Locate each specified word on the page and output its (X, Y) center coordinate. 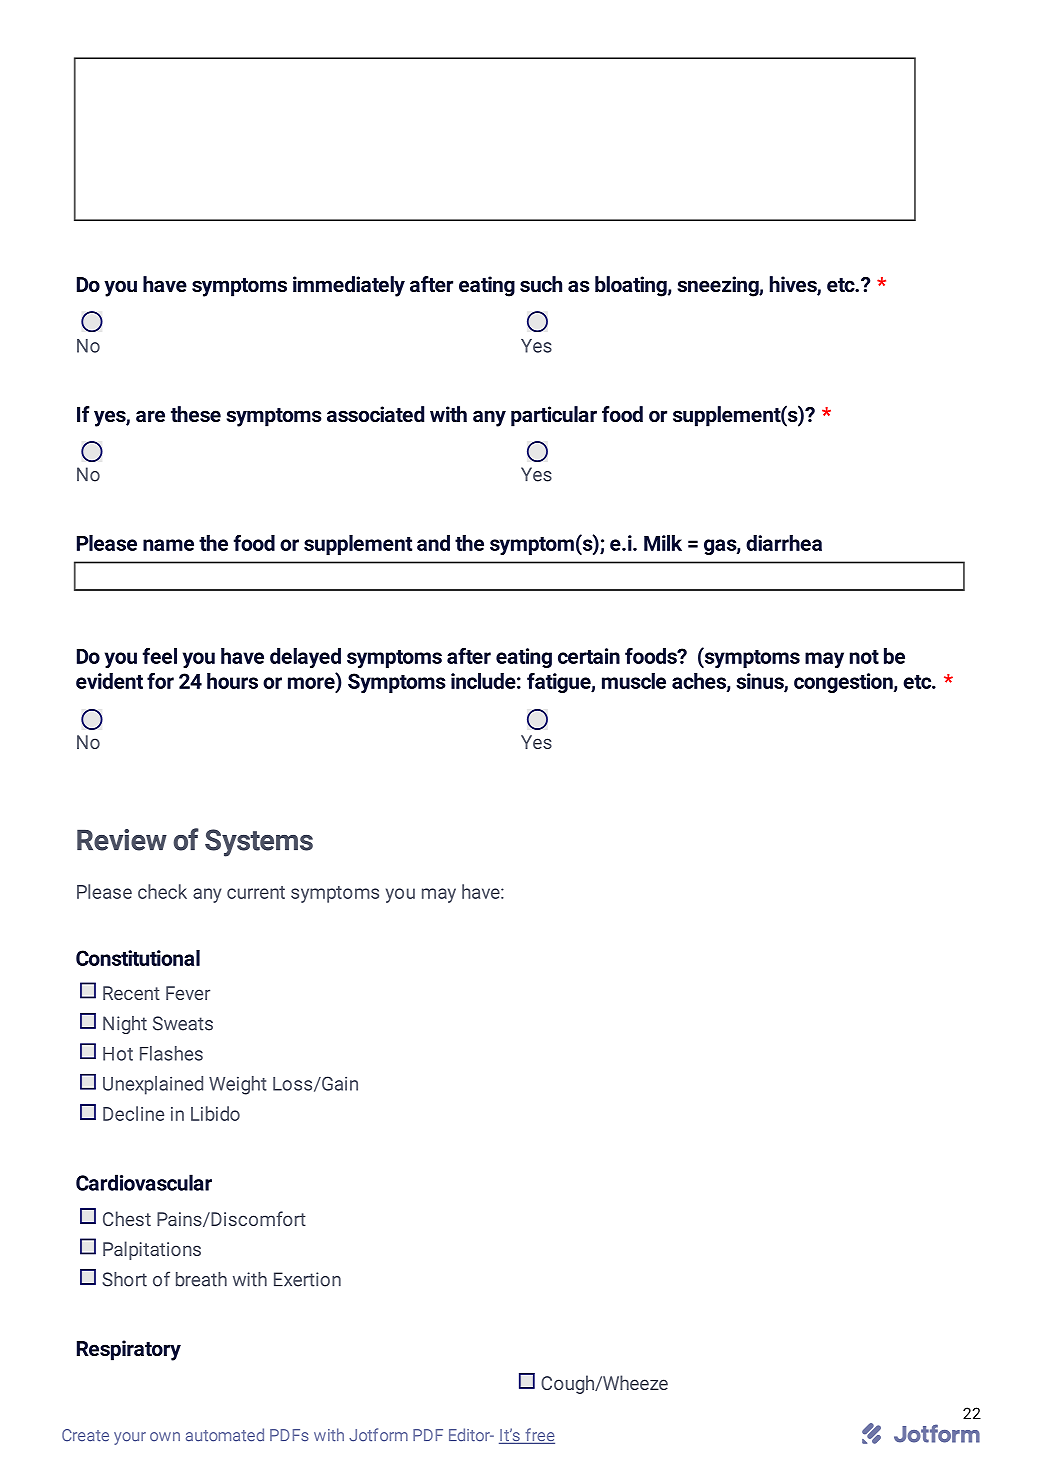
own (165, 1436)
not (864, 657)
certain (589, 656)
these (196, 414)
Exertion (307, 1279)
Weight (238, 1085)
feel (160, 655)
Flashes (171, 1053)
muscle (634, 681)
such (541, 284)
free (539, 1436)
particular (554, 416)
